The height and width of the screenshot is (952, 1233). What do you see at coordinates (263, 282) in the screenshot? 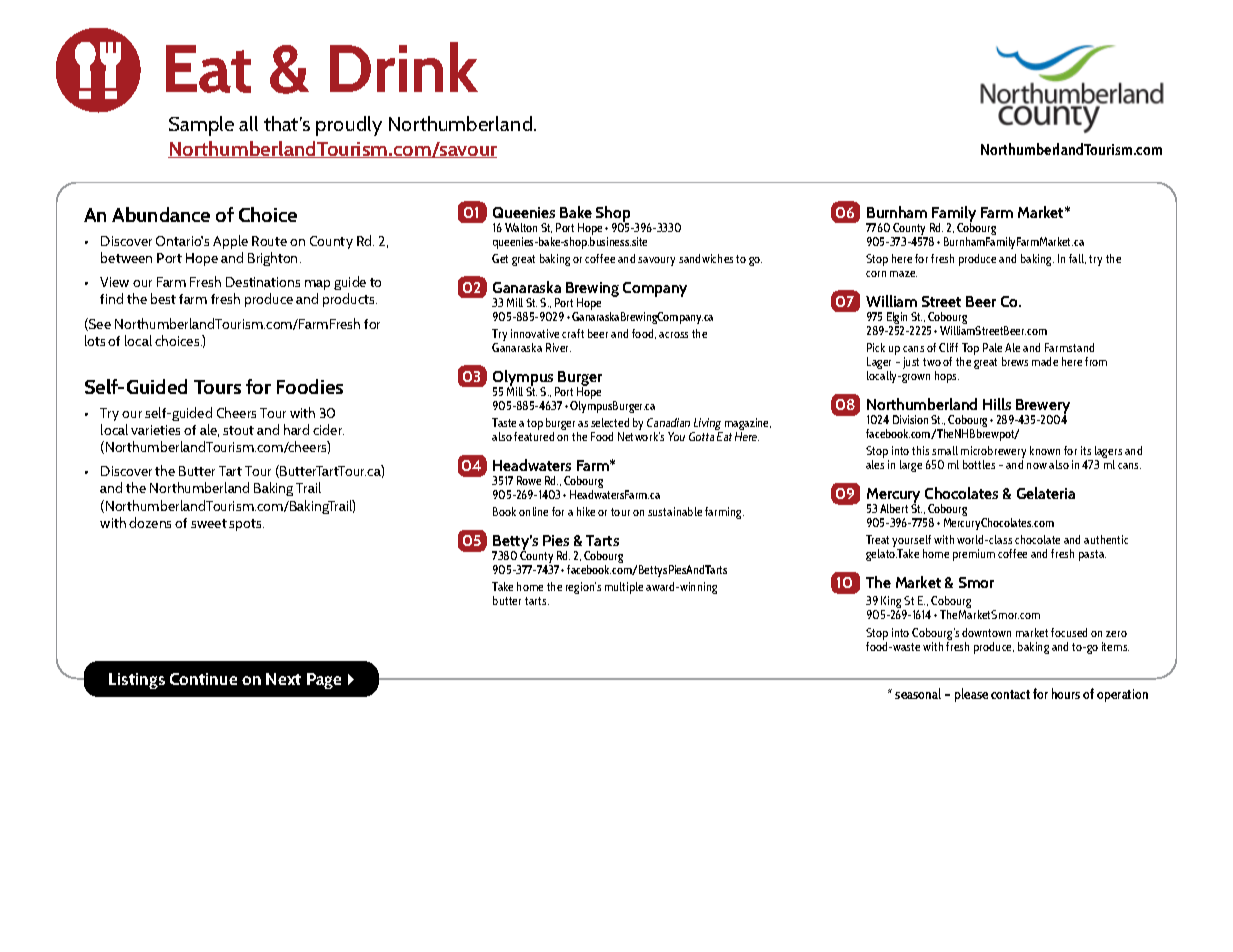
I see `Destinations` at bounding box center [263, 282].
